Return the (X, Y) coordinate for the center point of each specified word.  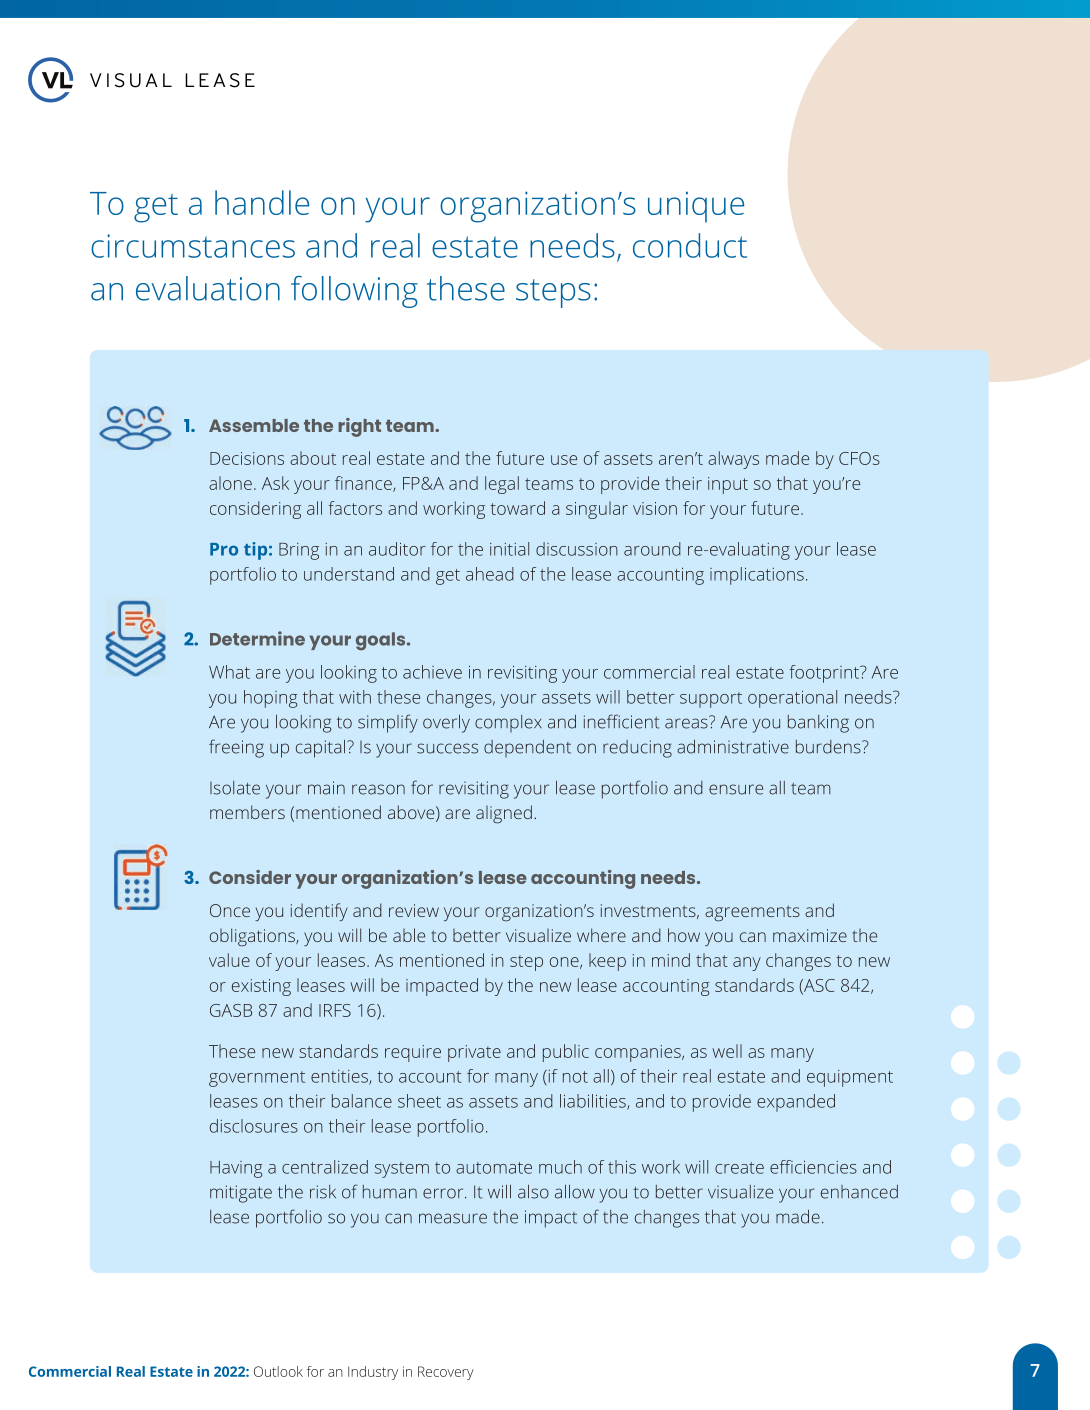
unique (696, 207)
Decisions (247, 458)
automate (494, 1168)
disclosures (254, 1126)
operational (792, 699)
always (733, 460)
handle (262, 202)
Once (230, 910)
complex (508, 723)
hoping (271, 699)
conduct (690, 245)
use (564, 460)
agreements (752, 913)
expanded (796, 1103)
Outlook (278, 1371)
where (601, 935)
